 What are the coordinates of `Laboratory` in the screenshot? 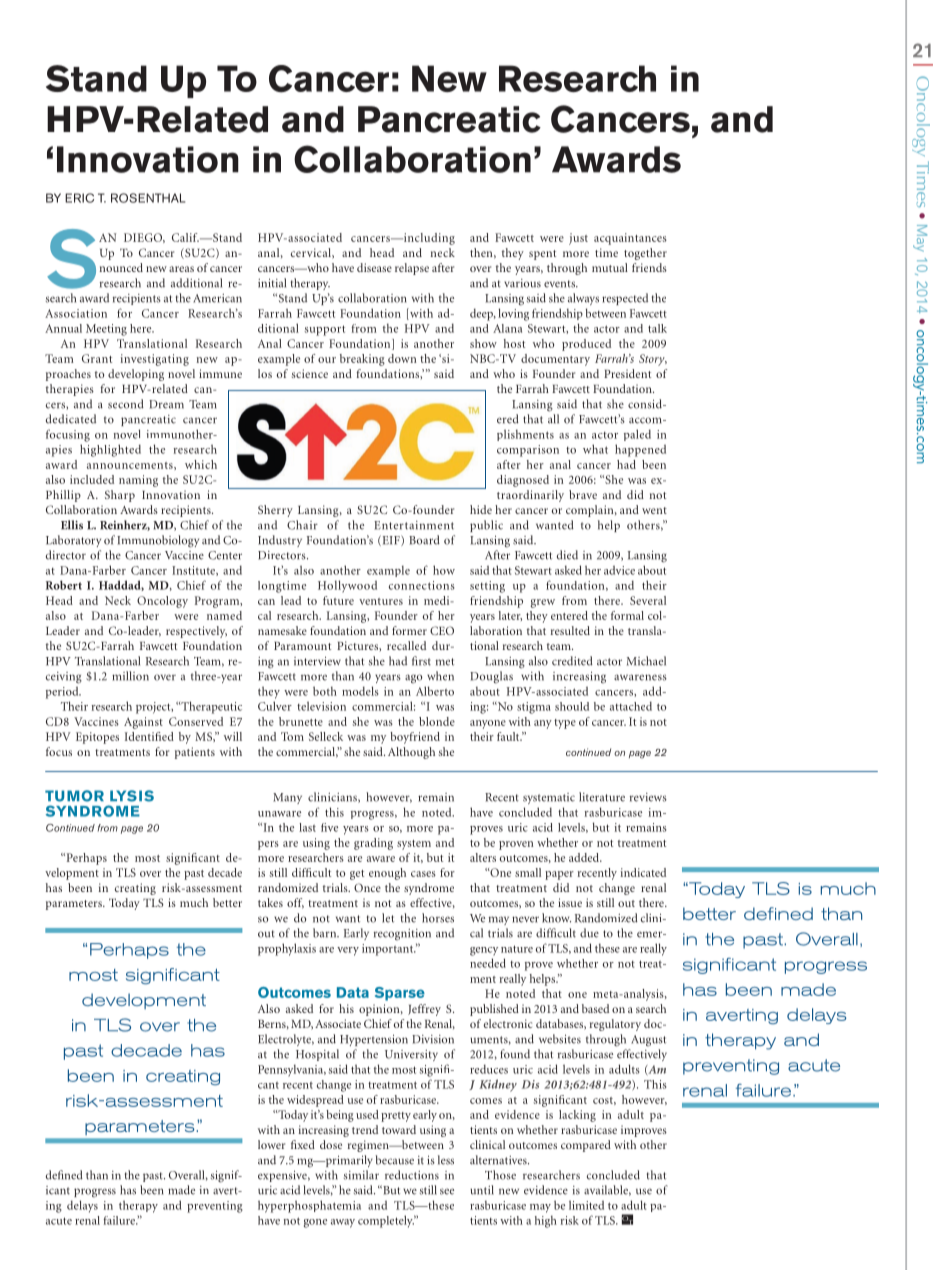 It's located at (73, 541).
